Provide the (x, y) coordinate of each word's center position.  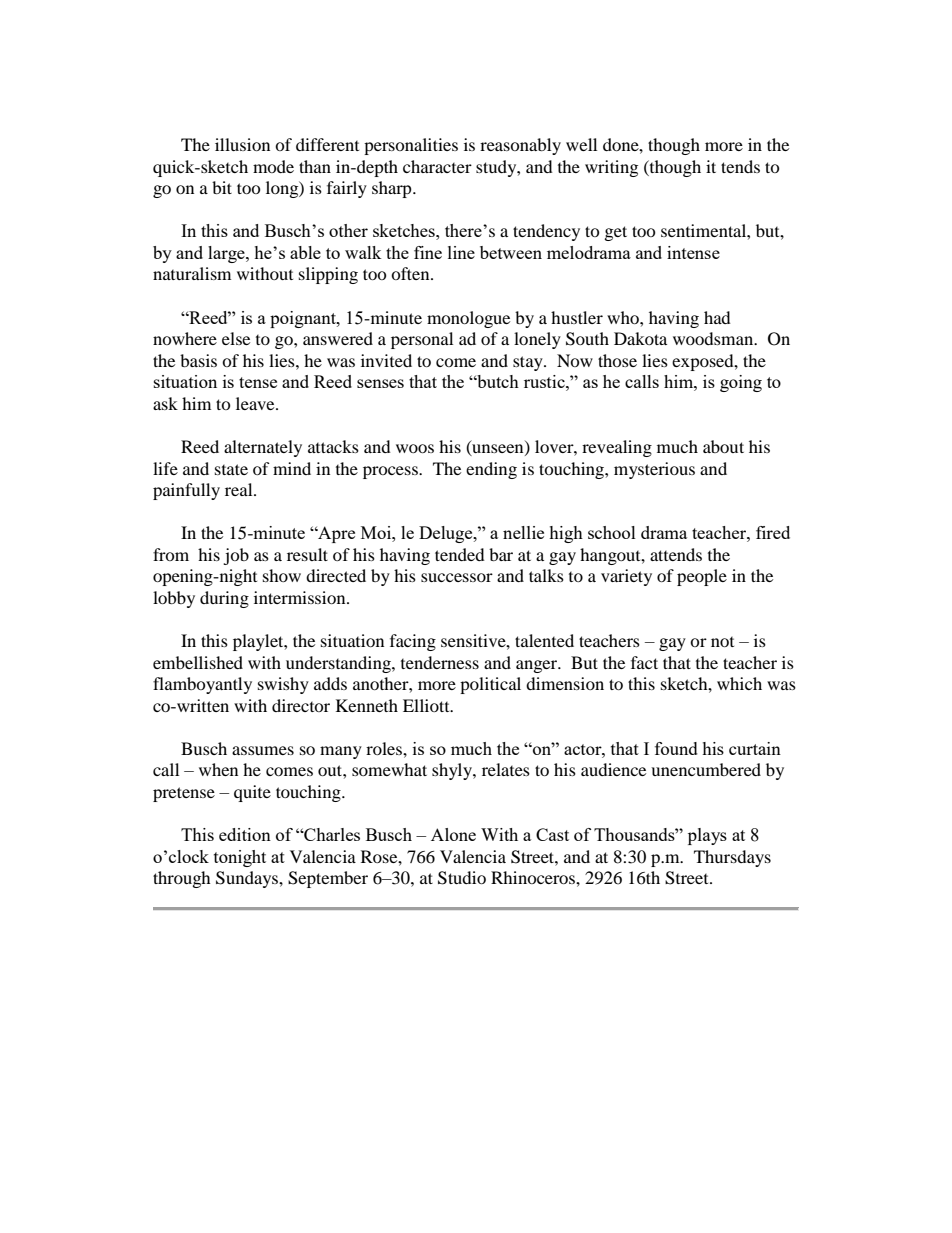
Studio (462, 878)
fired (773, 532)
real (240, 489)
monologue (468, 319)
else (236, 338)
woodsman (714, 338)
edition (245, 834)
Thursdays (732, 858)
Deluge (447, 534)
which (739, 683)
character (437, 166)
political (490, 685)
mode (273, 166)
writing (611, 168)
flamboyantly (202, 685)
